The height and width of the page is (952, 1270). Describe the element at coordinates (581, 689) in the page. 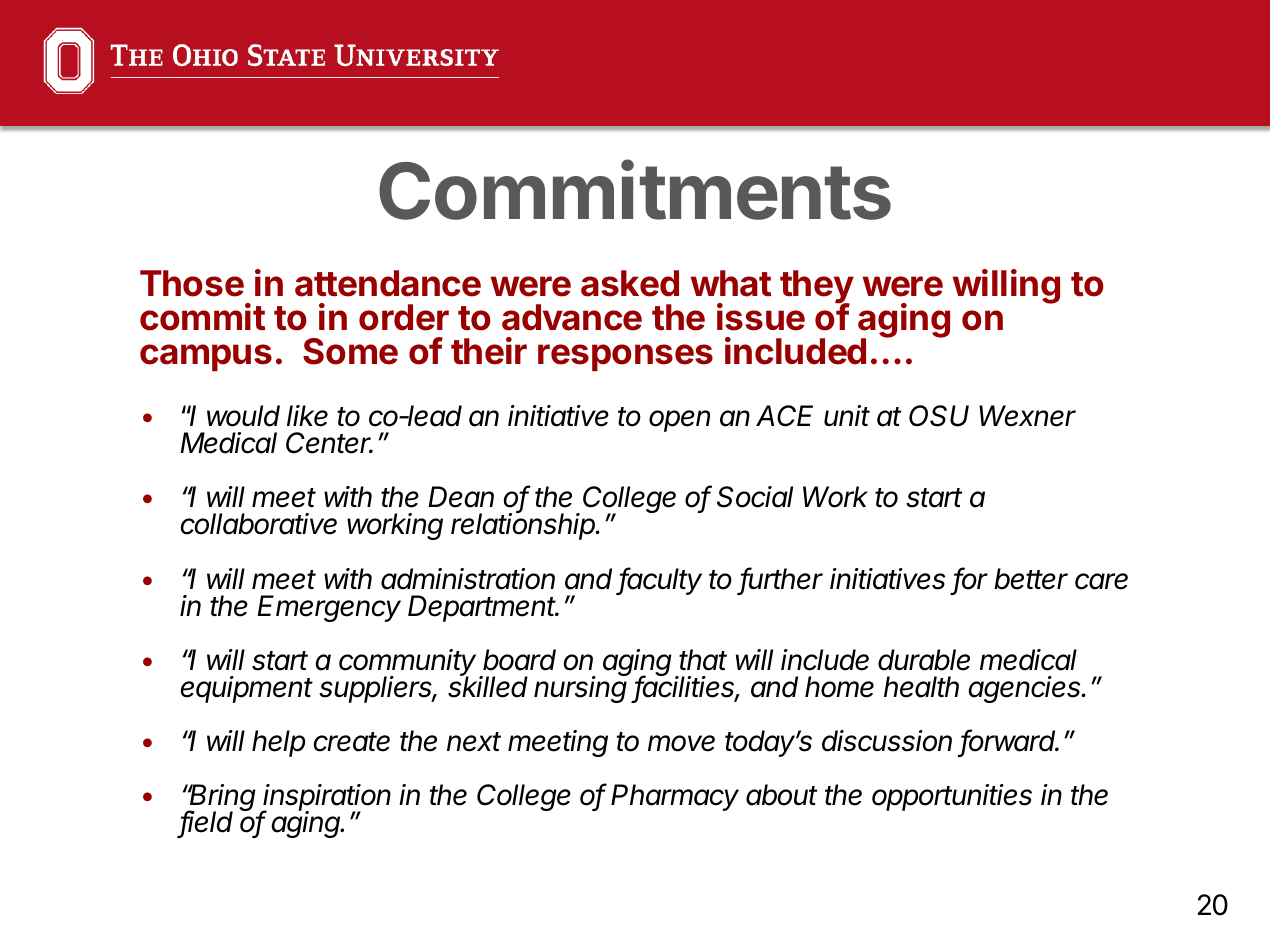

I see `nursing` at that location.
